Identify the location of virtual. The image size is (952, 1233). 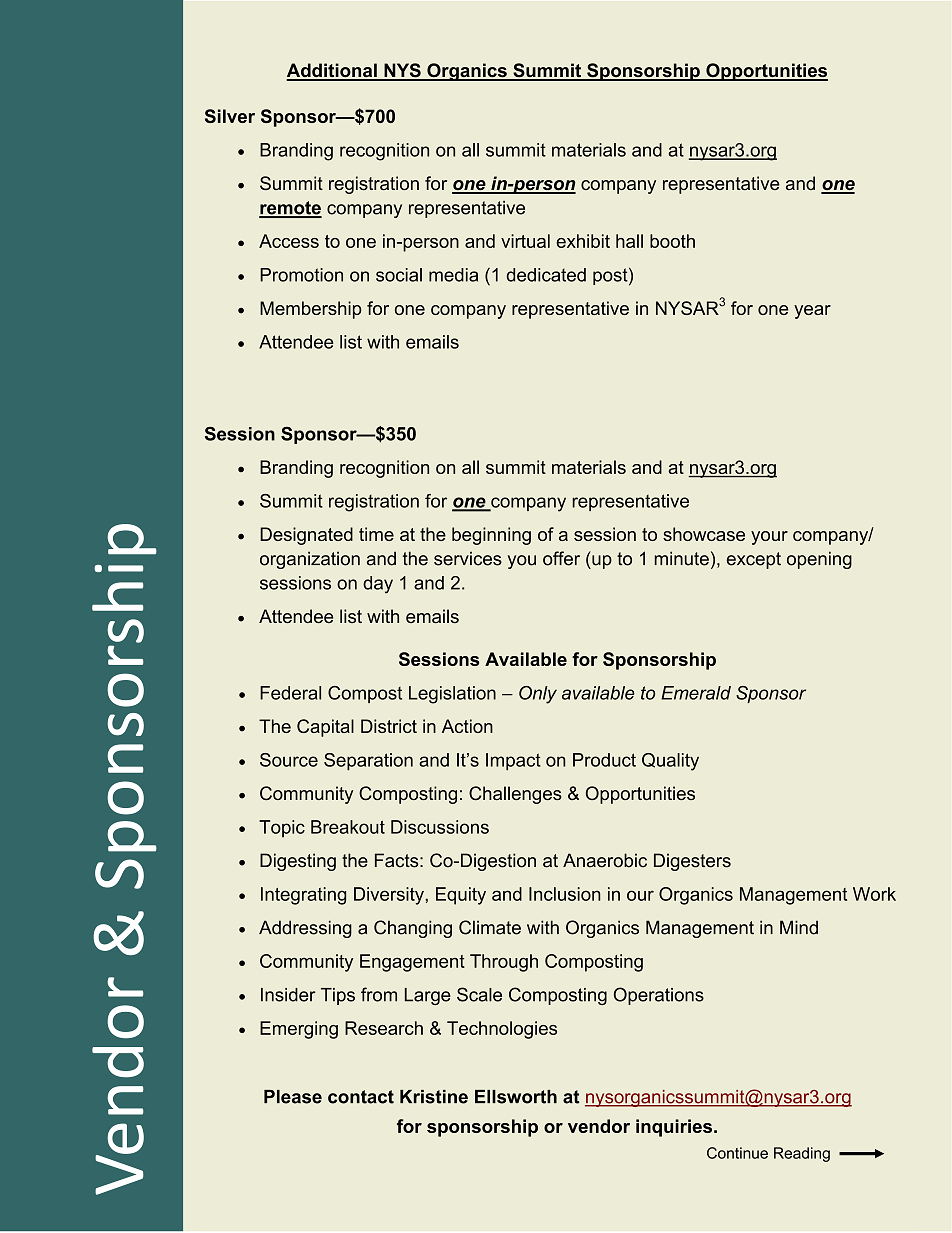
(525, 241).
